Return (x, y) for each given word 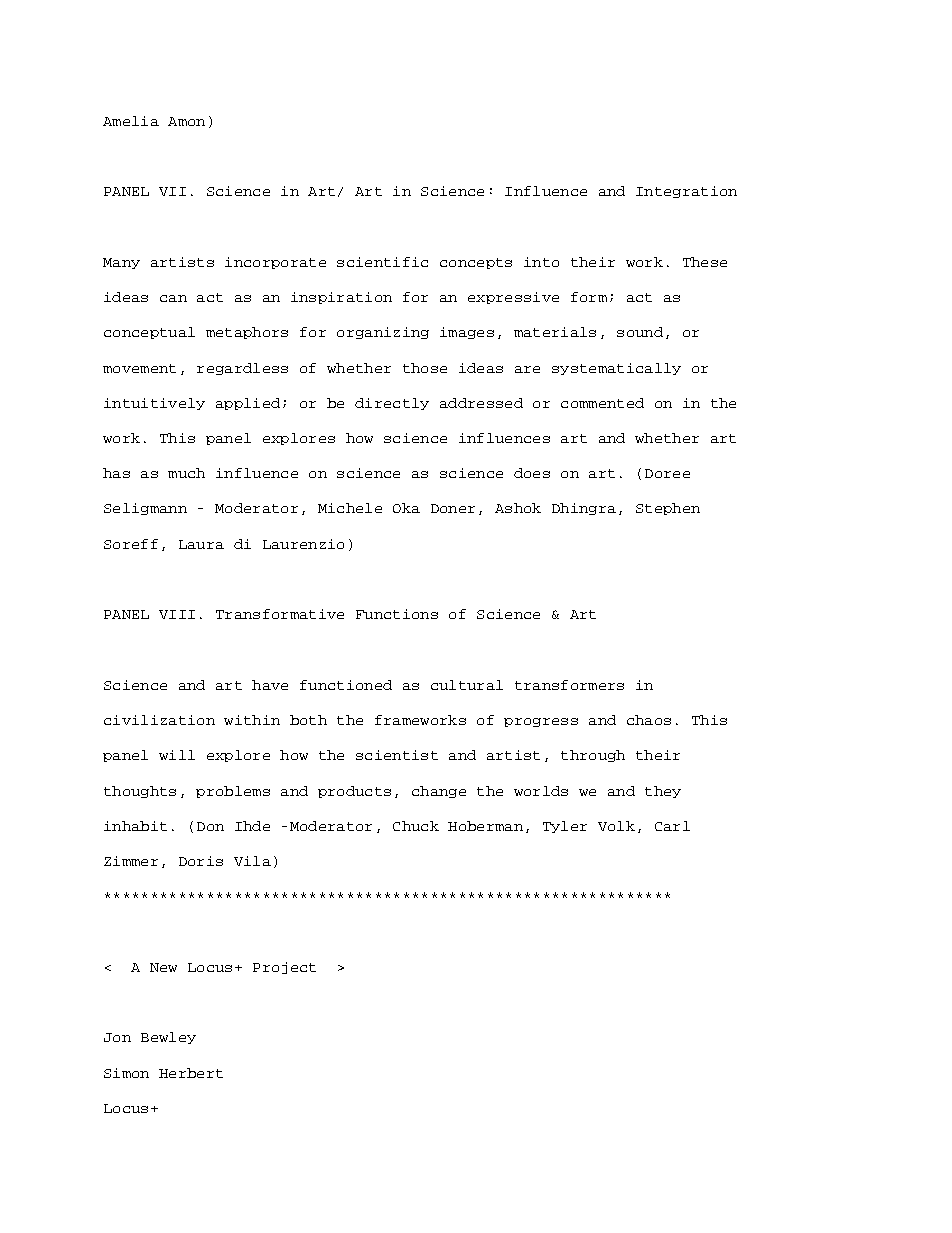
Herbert (191, 1073)
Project (284, 968)
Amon (186, 121)
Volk (616, 826)
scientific (382, 262)
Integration (686, 192)
